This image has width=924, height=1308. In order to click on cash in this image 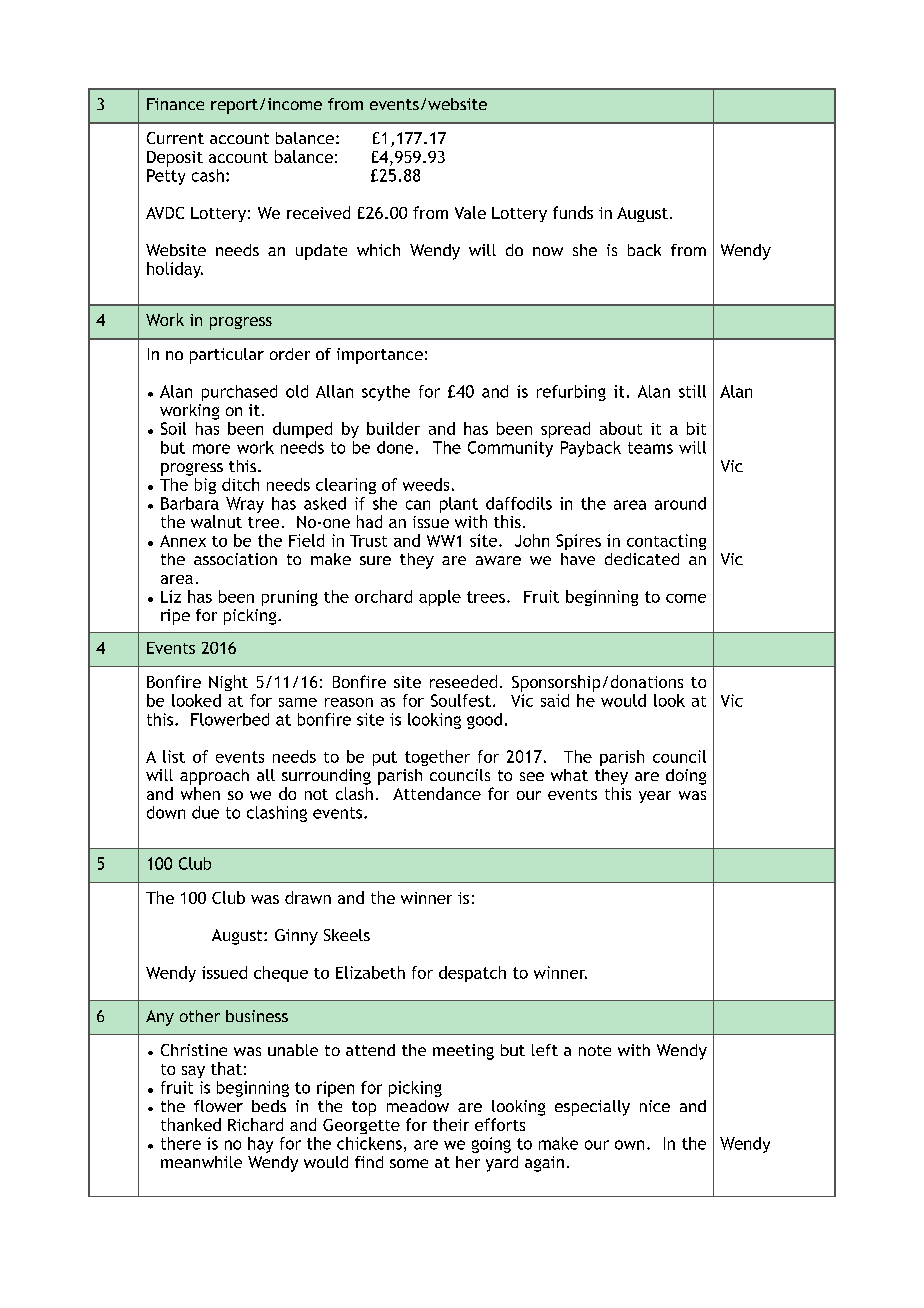, I will do `click(208, 175)`.
